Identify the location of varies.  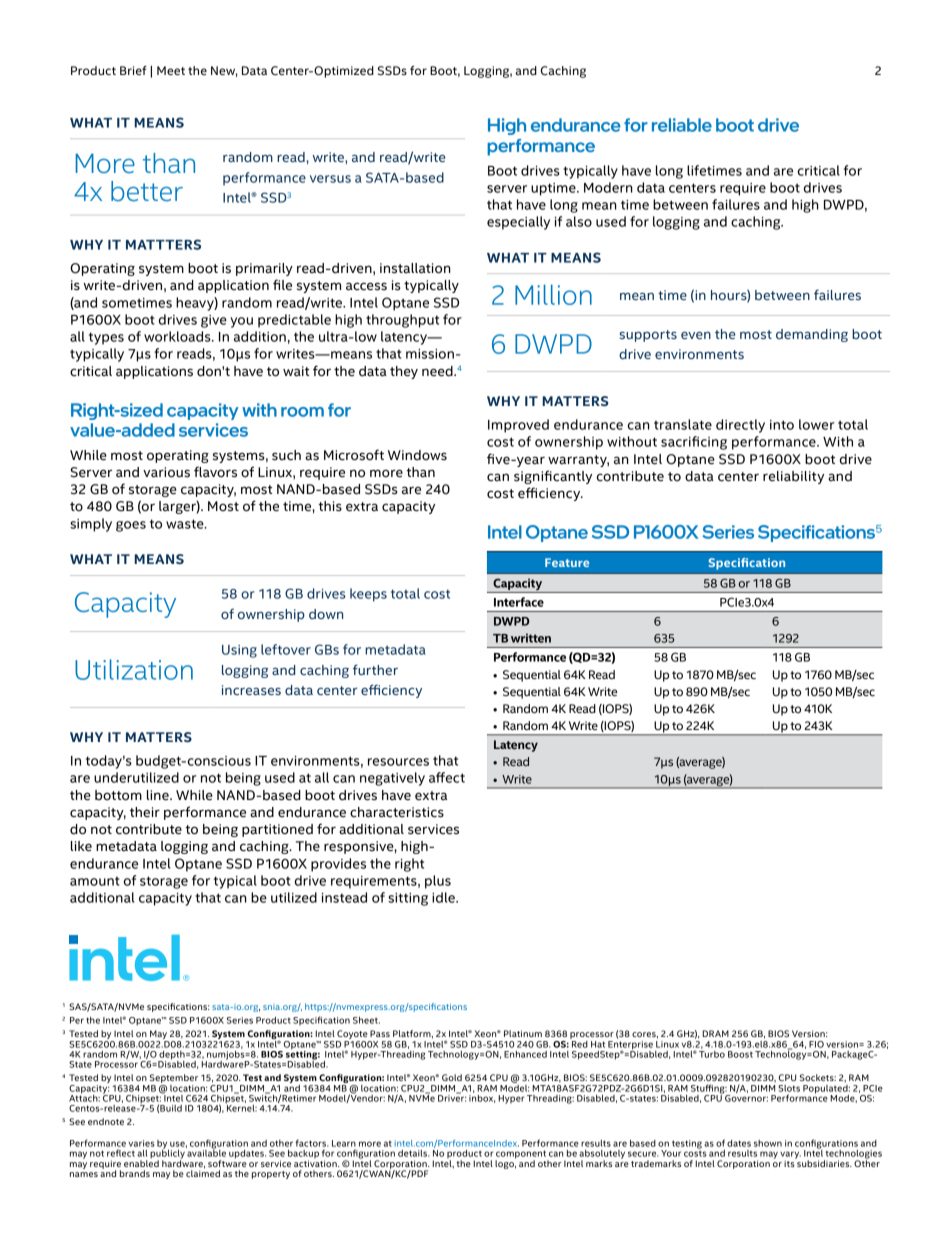
(142, 1143).
